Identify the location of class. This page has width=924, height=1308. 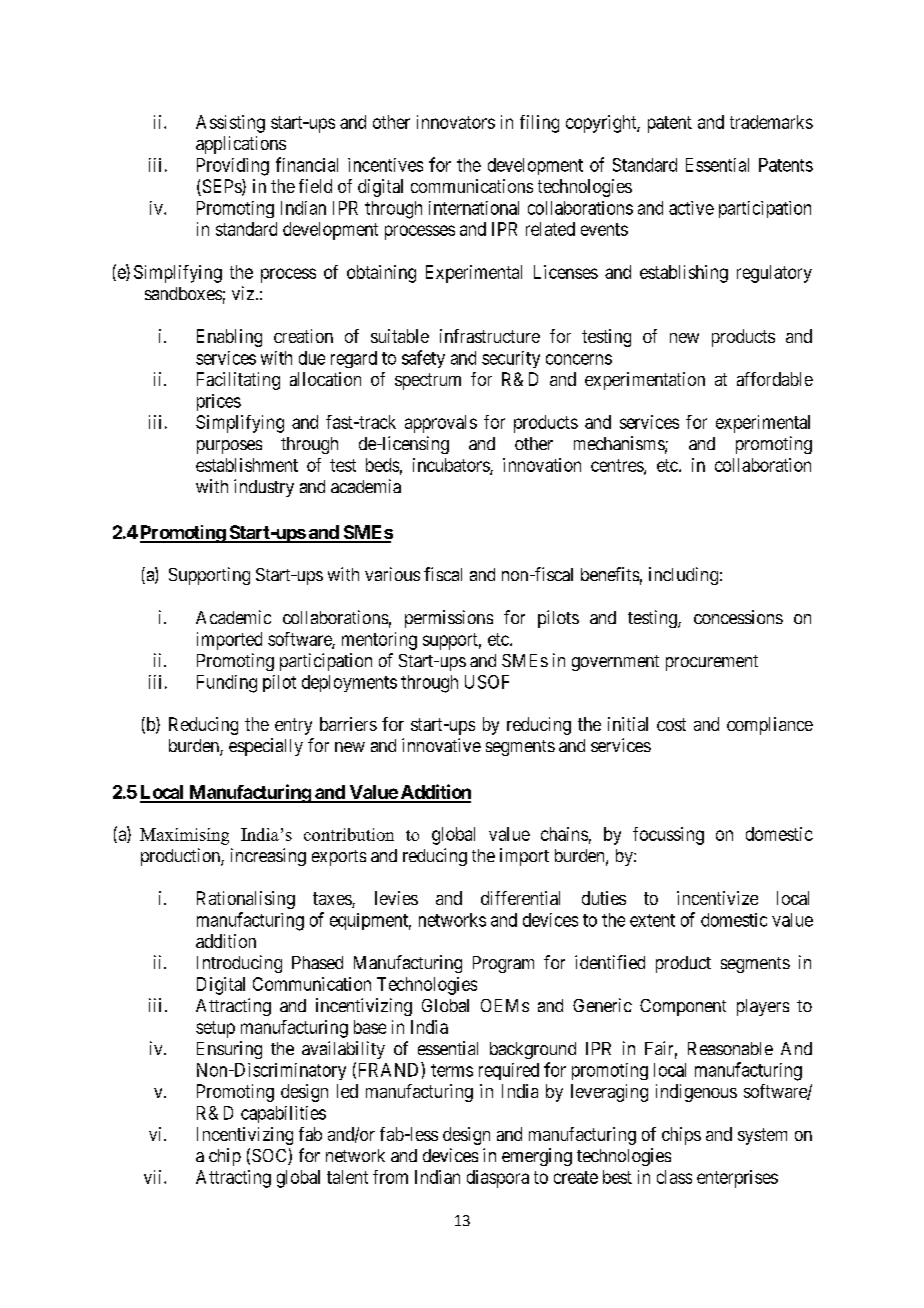
(674, 1177).
